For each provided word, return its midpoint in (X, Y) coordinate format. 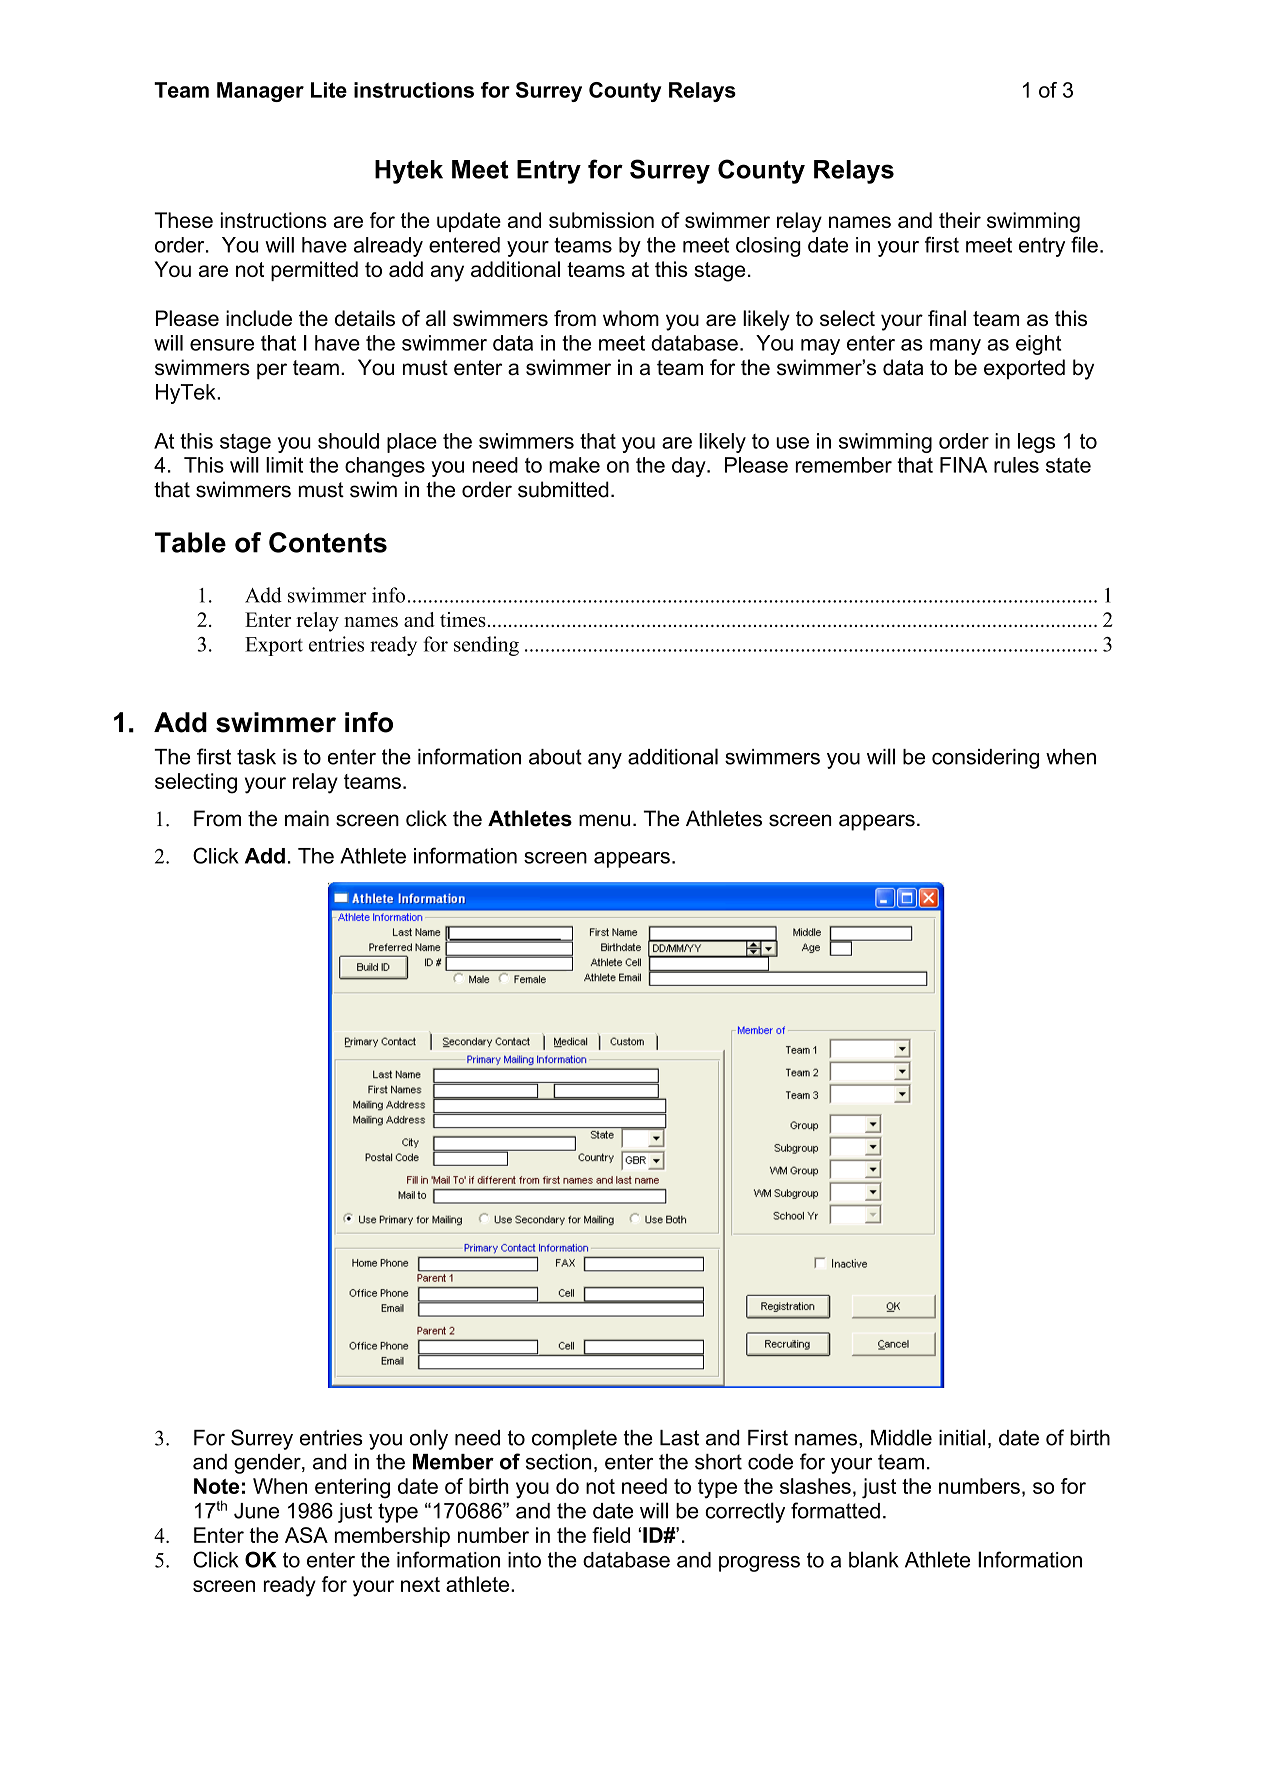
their (960, 220)
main (307, 818)
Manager (260, 92)
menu (604, 820)
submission (601, 220)
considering (985, 759)
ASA (306, 1535)
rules (1016, 465)
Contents (328, 542)
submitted (563, 489)
